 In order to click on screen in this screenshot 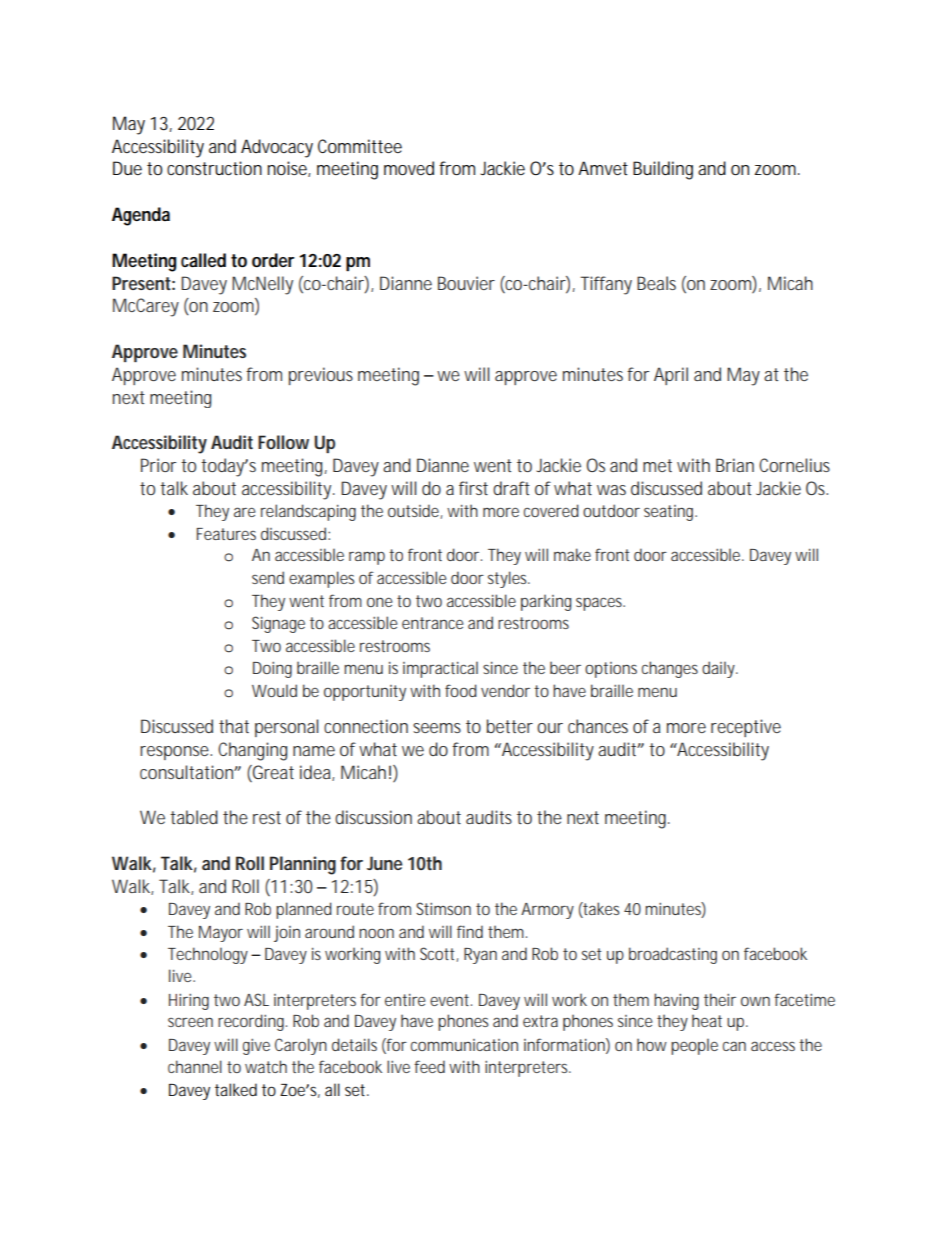, I will do `click(190, 1022)`.
